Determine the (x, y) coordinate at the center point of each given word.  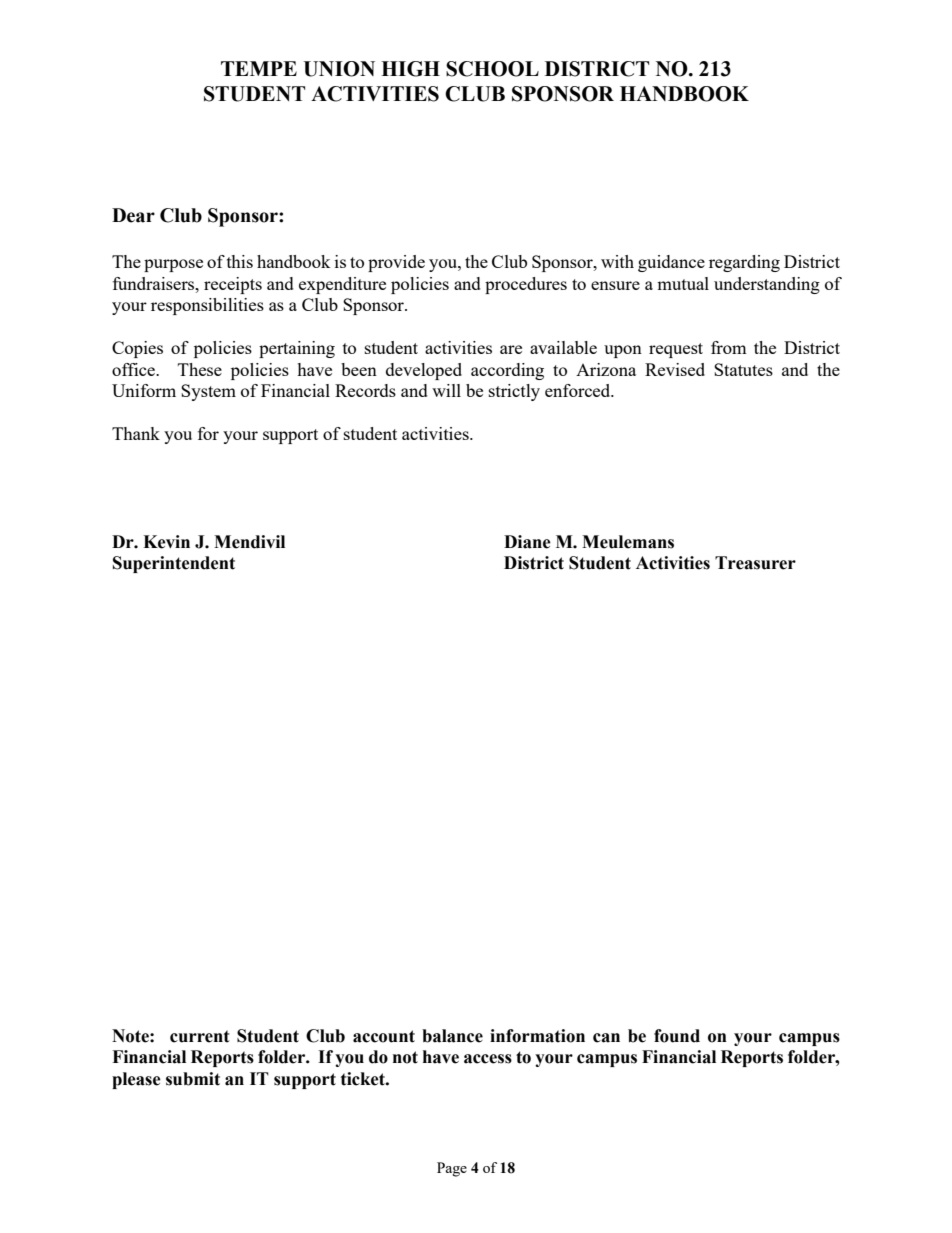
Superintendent (174, 564)
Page (452, 1169)
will (446, 390)
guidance (671, 263)
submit (193, 1079)
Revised (675, 369)
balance (452, 1036)
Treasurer (755, 563)
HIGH (410, 69)
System (208, 392)
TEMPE (259, 68)
